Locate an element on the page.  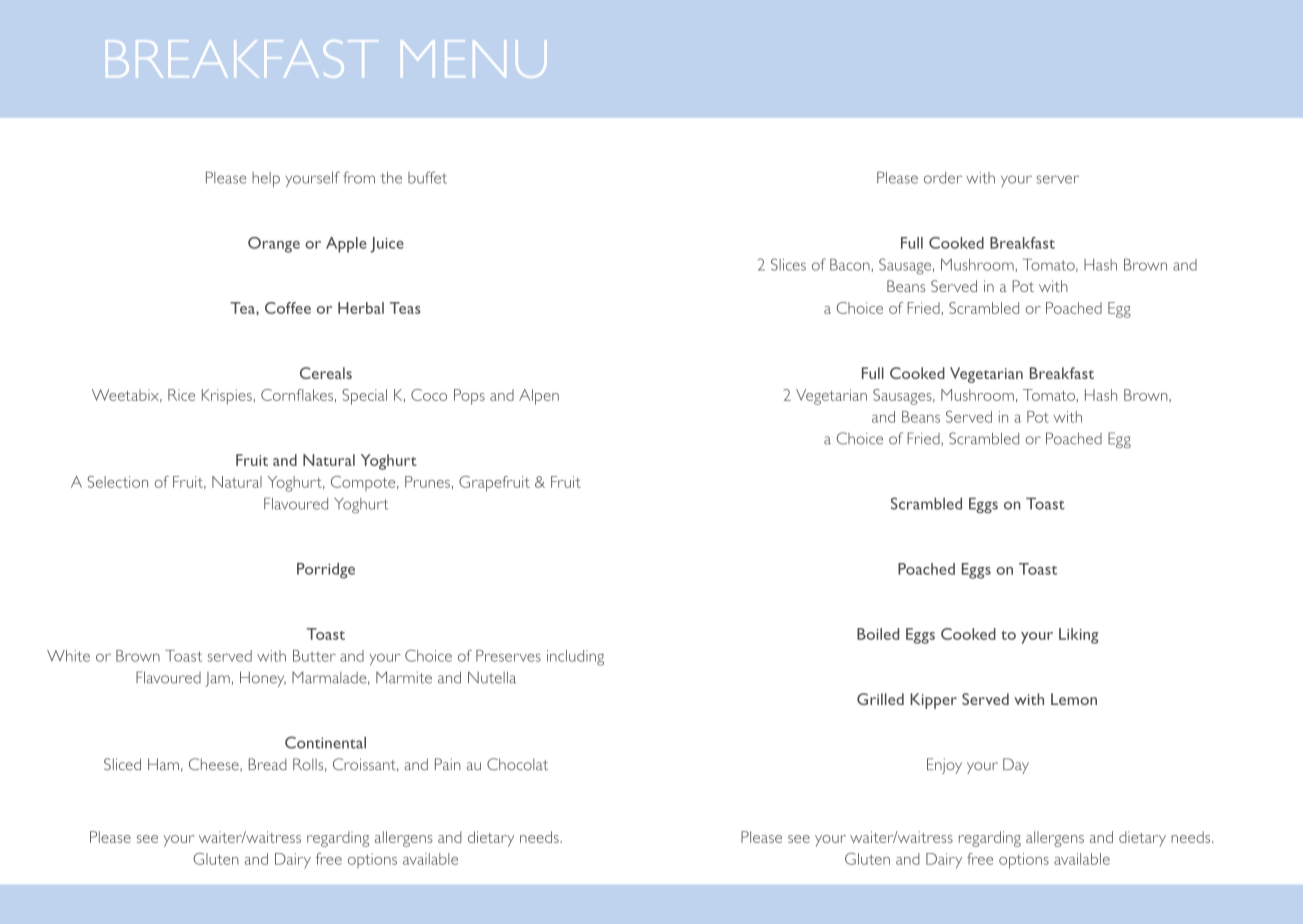
Rice is located at coordinates (181, 395).
